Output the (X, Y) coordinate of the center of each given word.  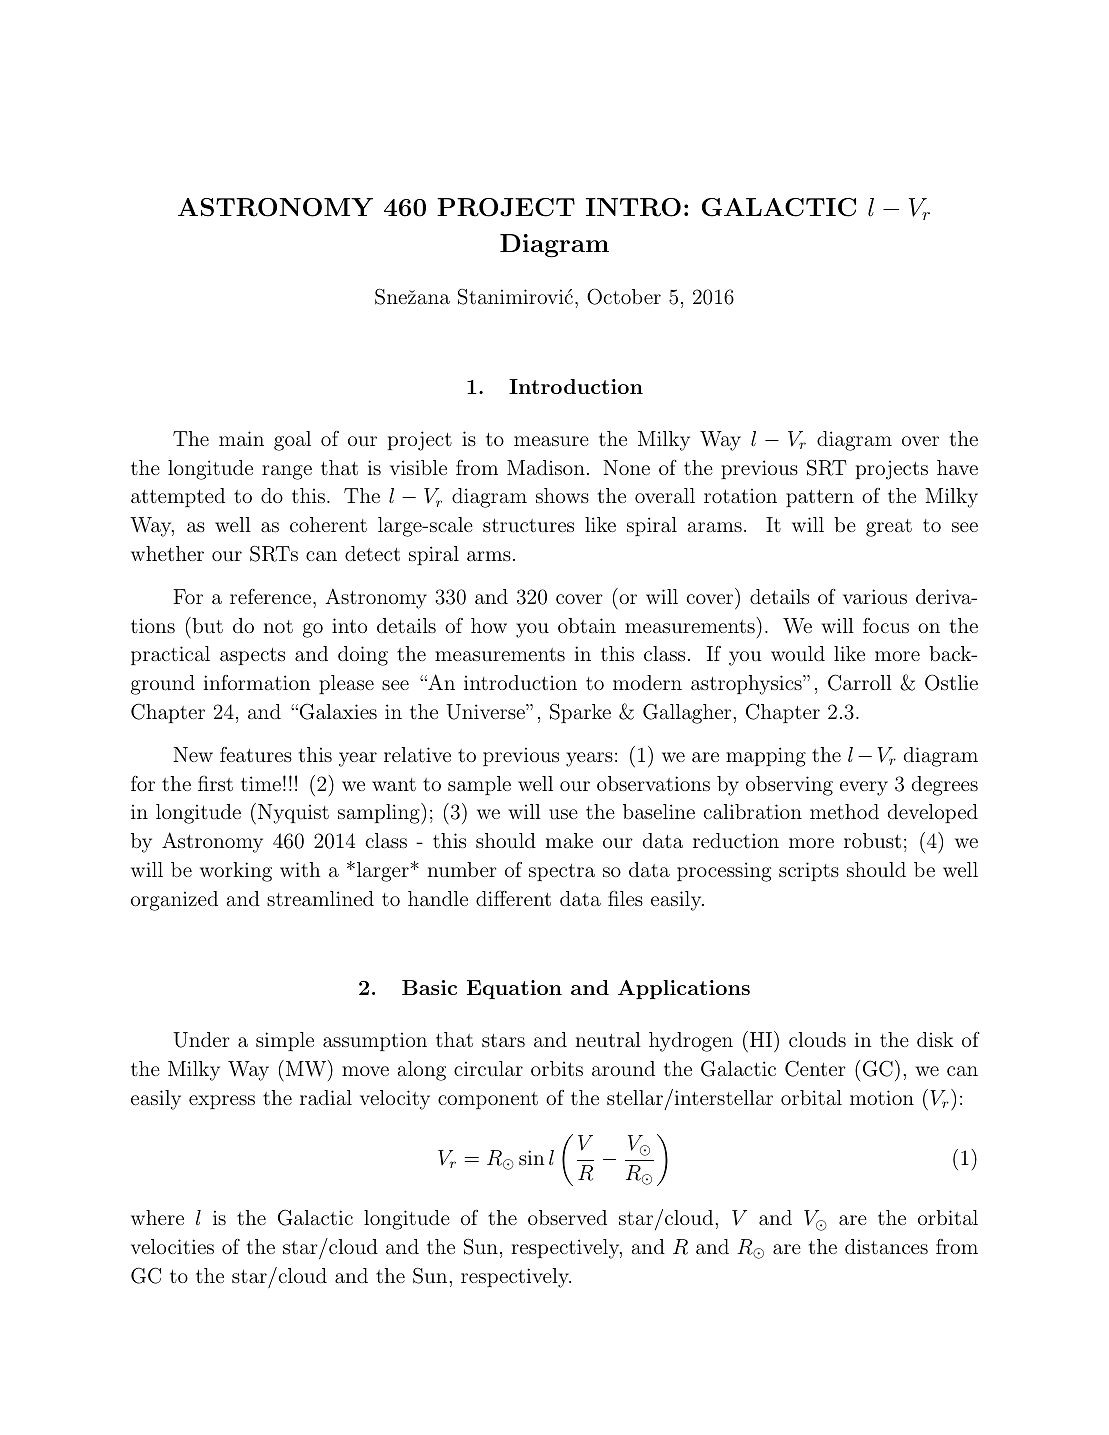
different (513, 898)
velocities (172, 1246)
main (241, 438)
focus (886, 625)
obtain (587, 625)
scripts (809, 871)
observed (567, 1217)
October (624, 296)
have (957, 467)
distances (886, 1246)
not (278, 626)
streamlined (320, 898)
